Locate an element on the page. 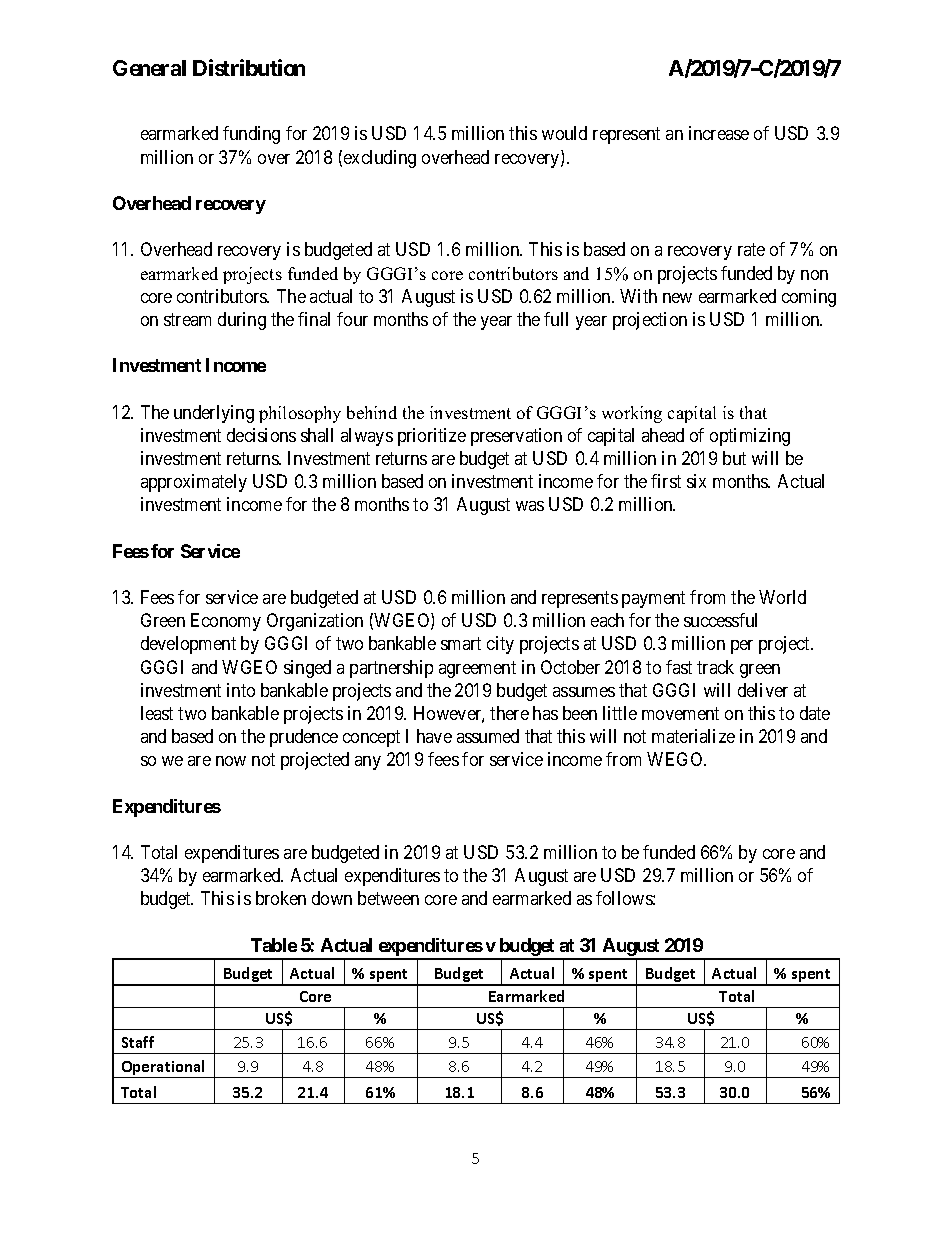  underlying is located at coordinates (214, 414).
